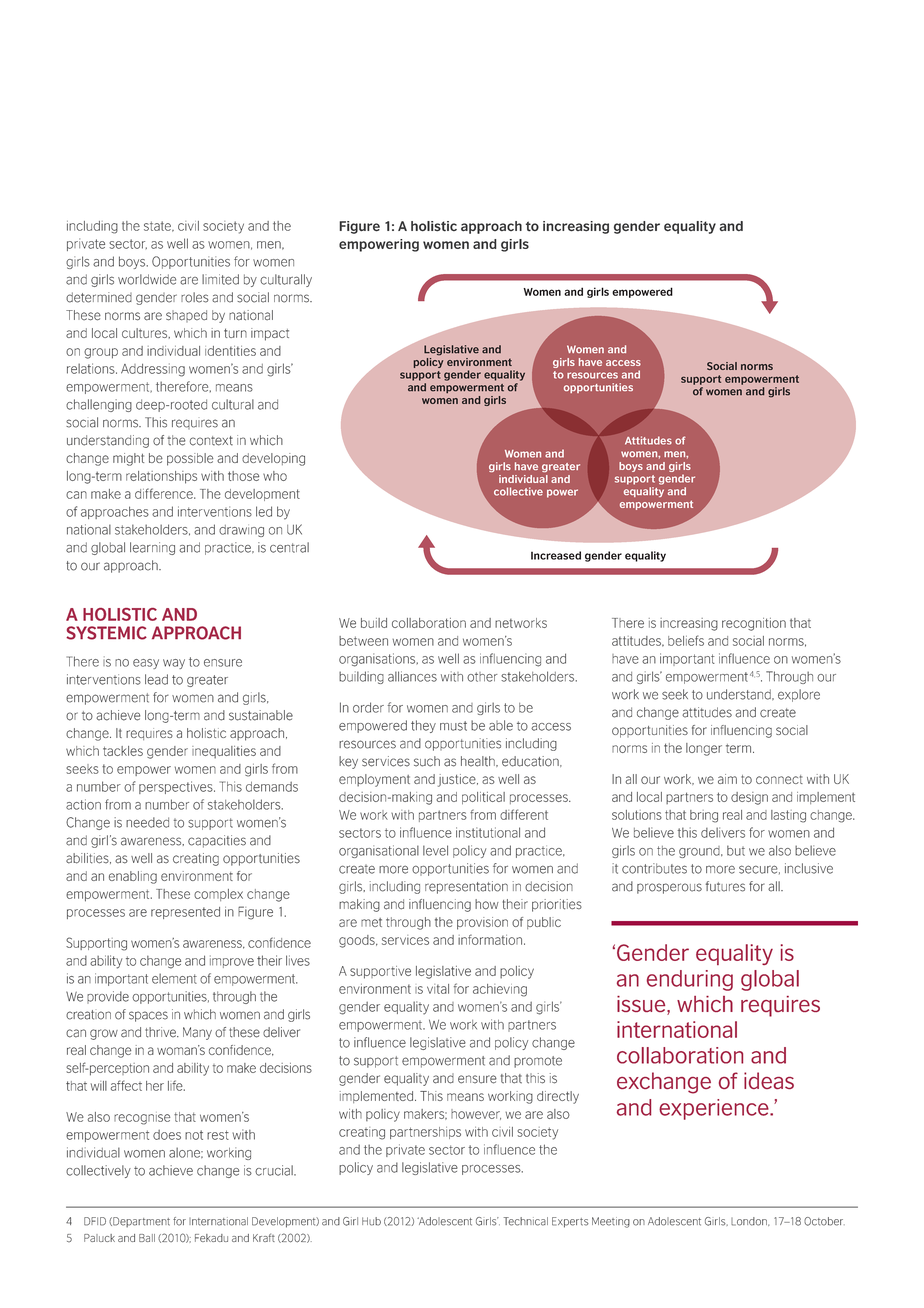 This screenshot has width=924, height=1308. Describe the element at coordinates (270, 334) in the screenshot. I see `impact` at that location.
